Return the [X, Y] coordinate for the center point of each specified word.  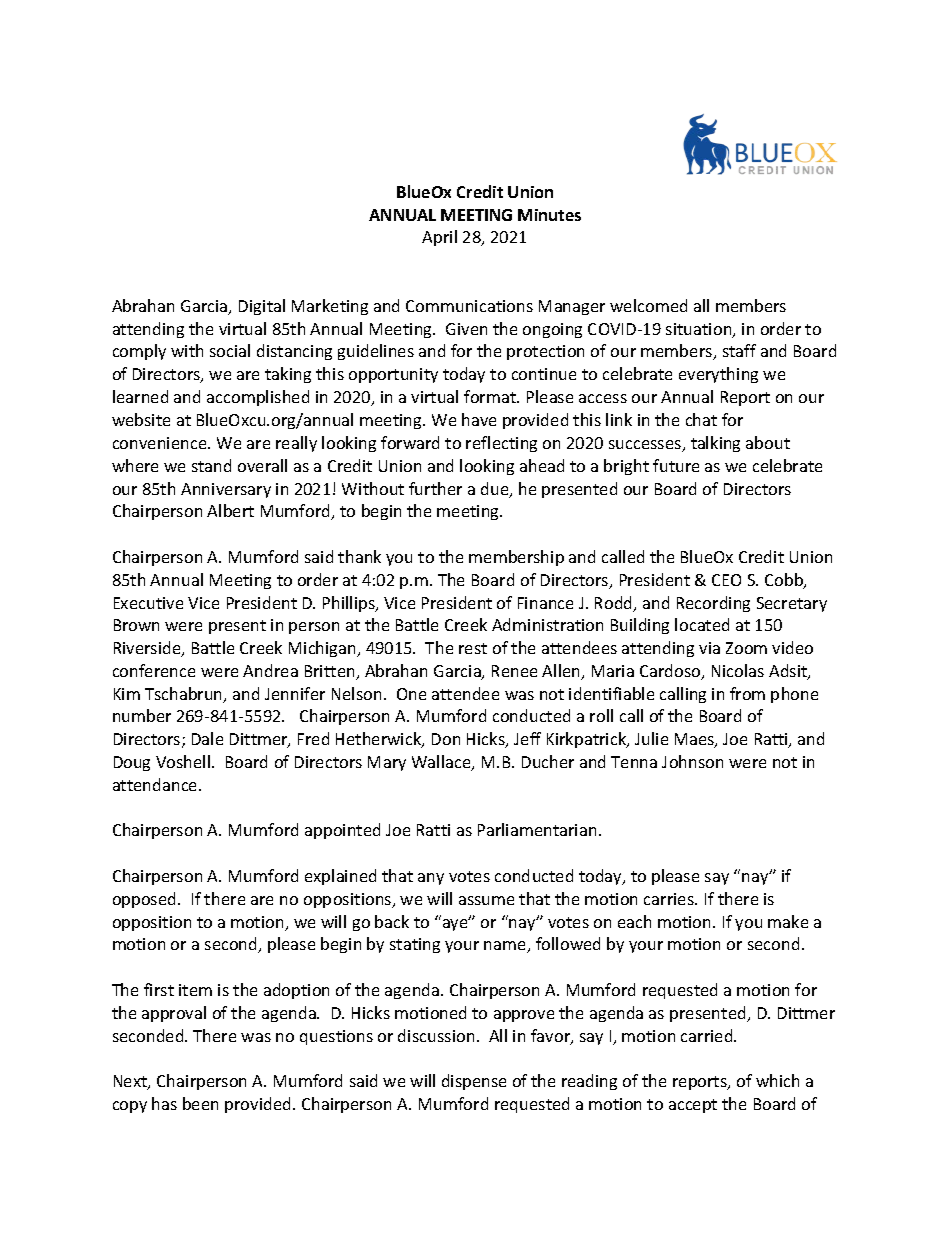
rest [473, 648]
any [431, 879]
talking [715, 444]
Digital [262, 307]
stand [211, 465]
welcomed [648, 305]
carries [670, 899]
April [439, 238]
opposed [146, 900]
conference [154, 670]
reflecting [501, 444]
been [200, 1103]
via [709, 648]
